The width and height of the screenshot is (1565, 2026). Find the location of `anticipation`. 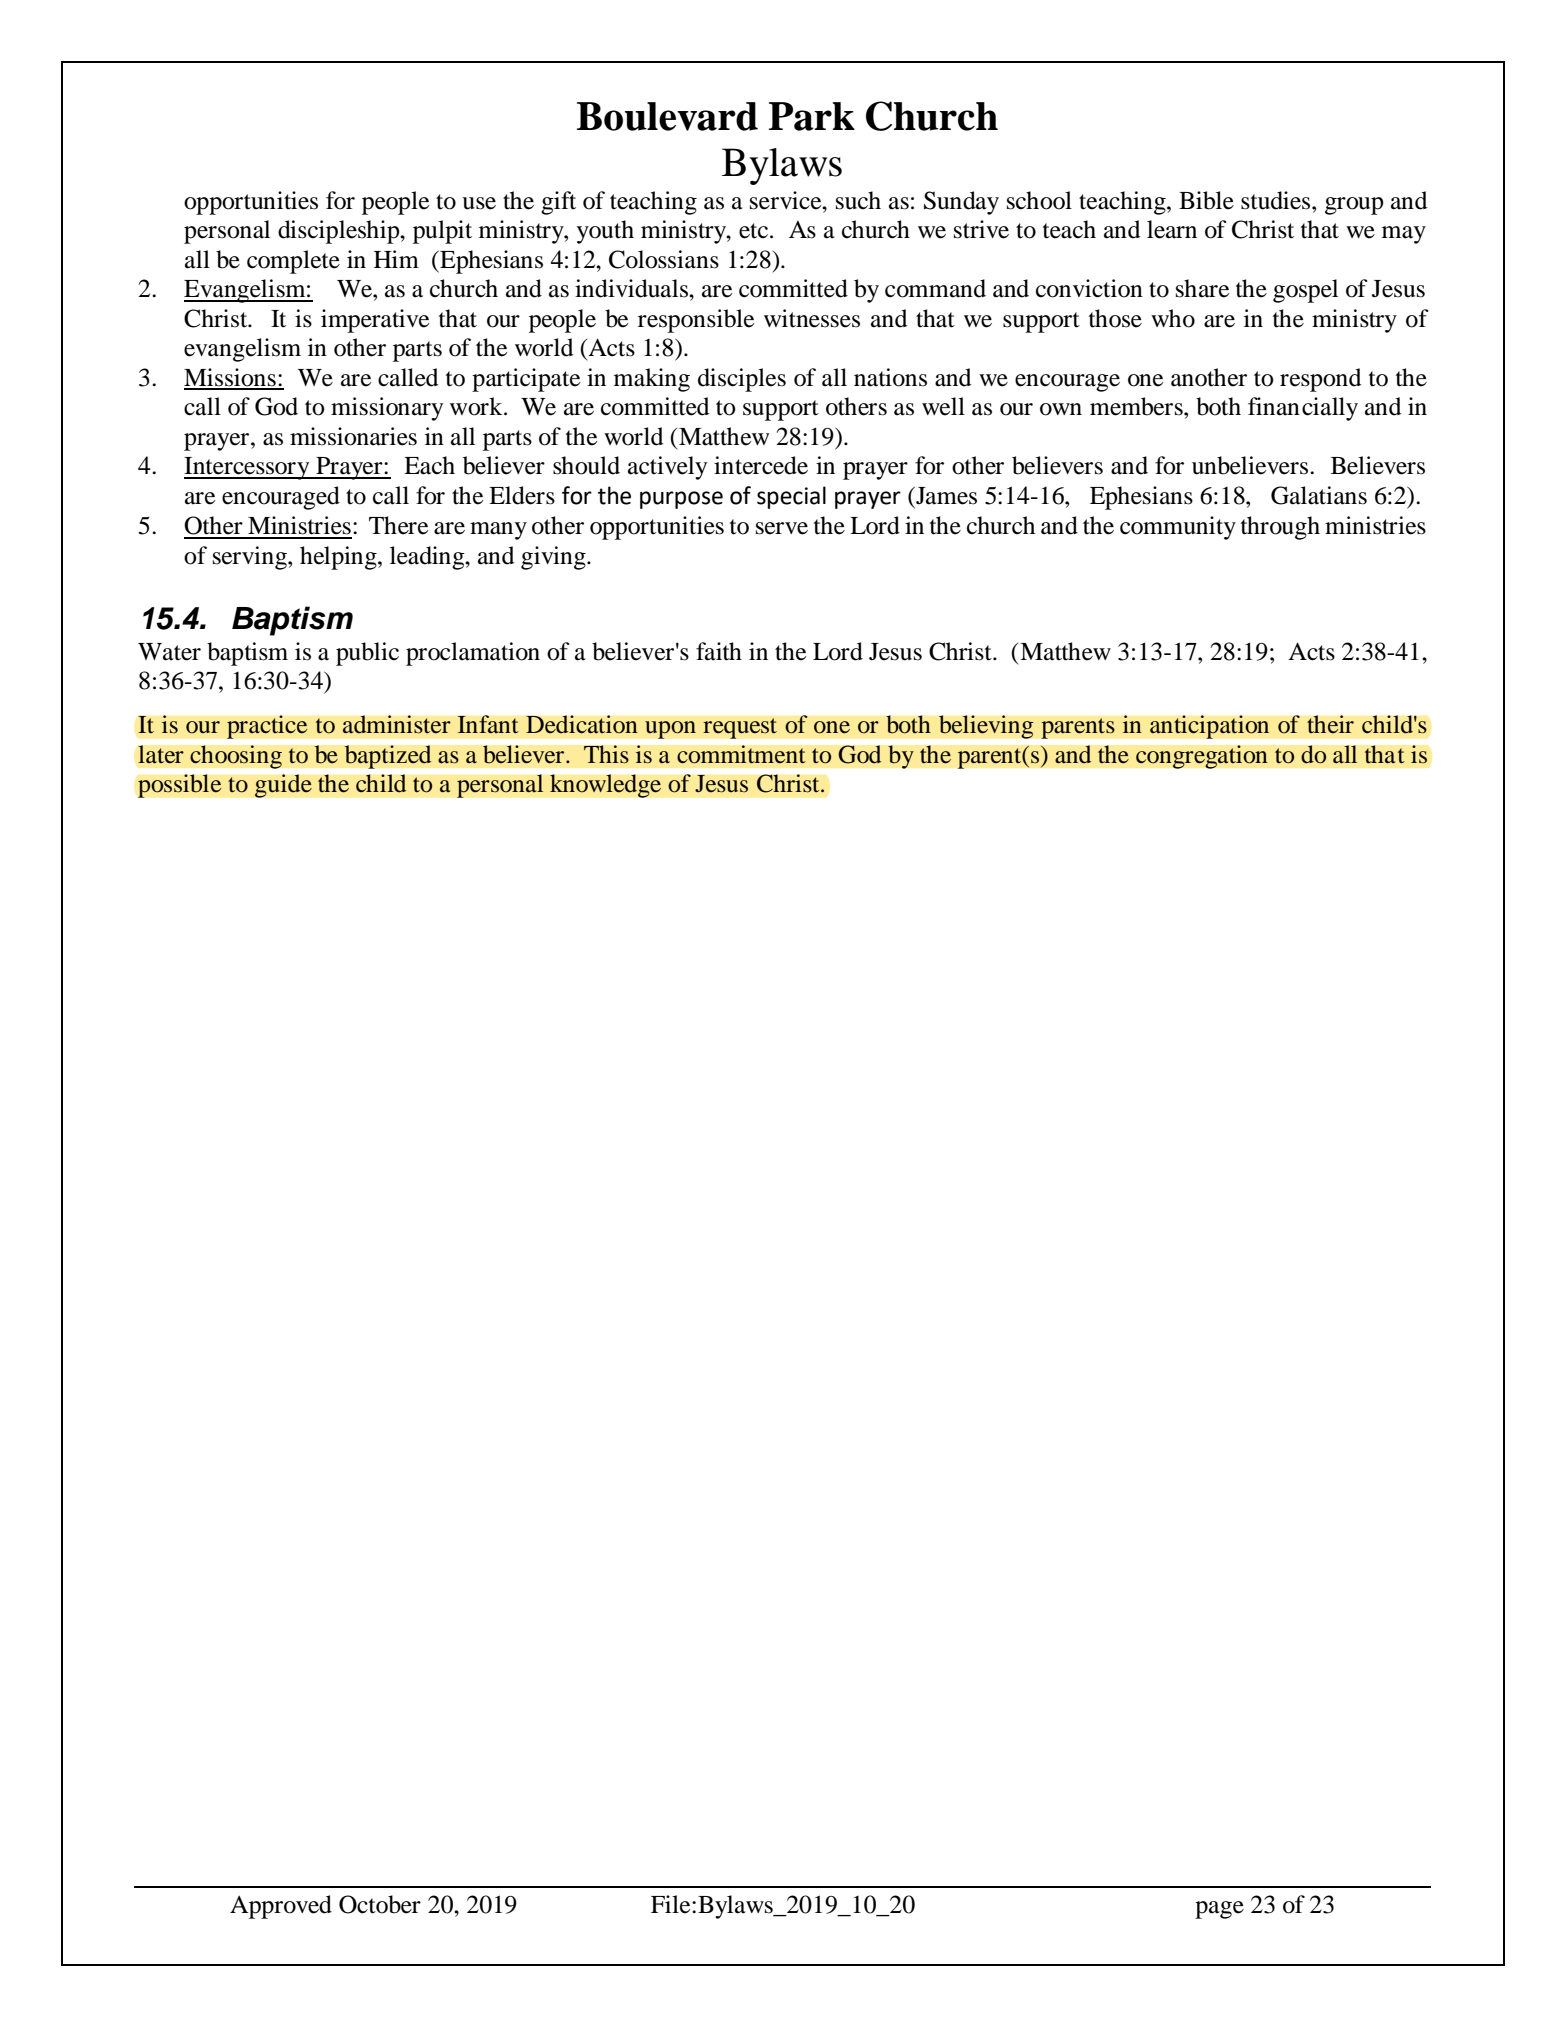

anticipation is located at coordinates (1210, 727).
